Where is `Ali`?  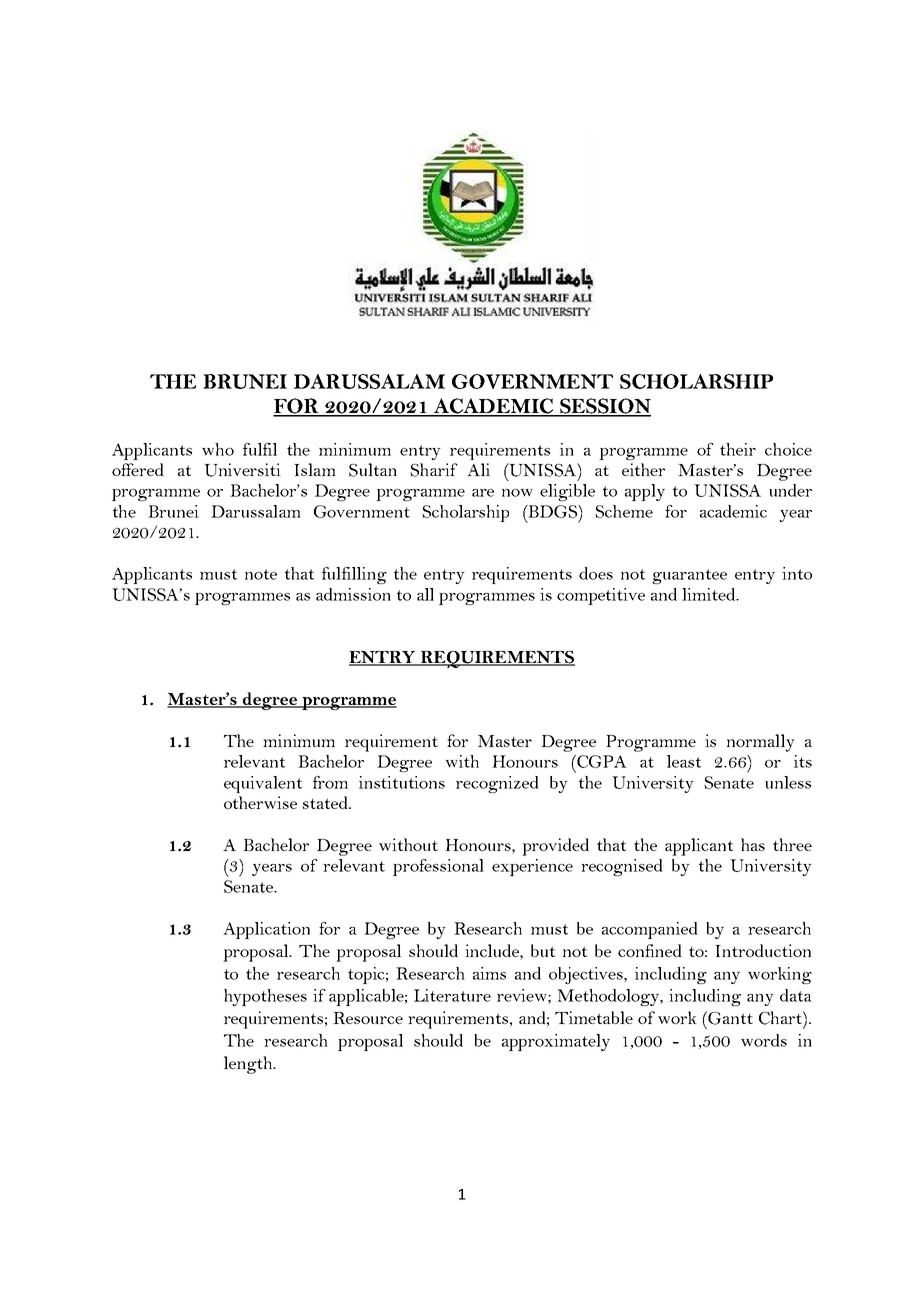
Ali is located at coordinates (478, 469).
